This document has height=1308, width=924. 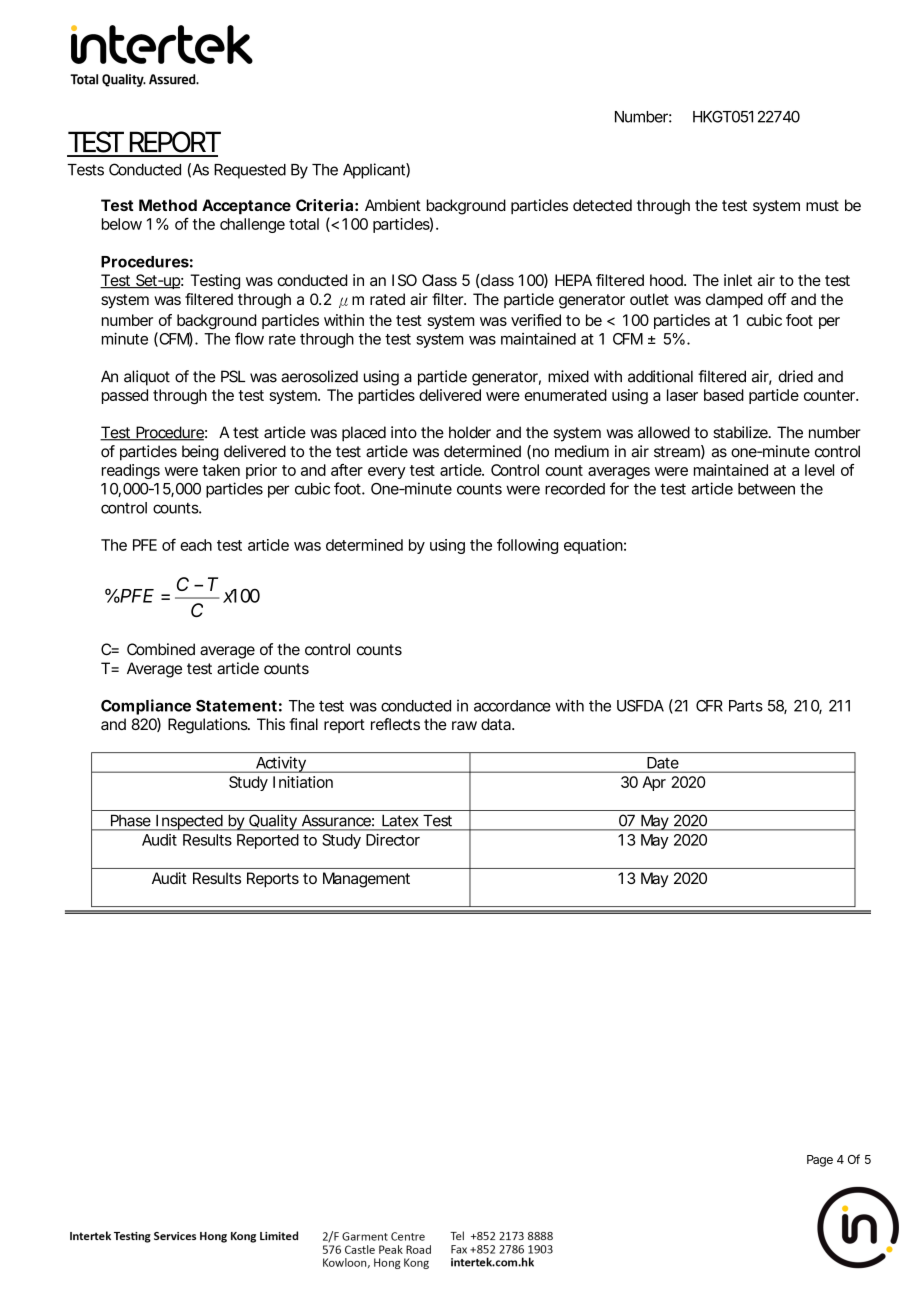 What do you see at coordinates (393, 205) in the document?
I see `Ambient` at bounding box center [393, 205].
